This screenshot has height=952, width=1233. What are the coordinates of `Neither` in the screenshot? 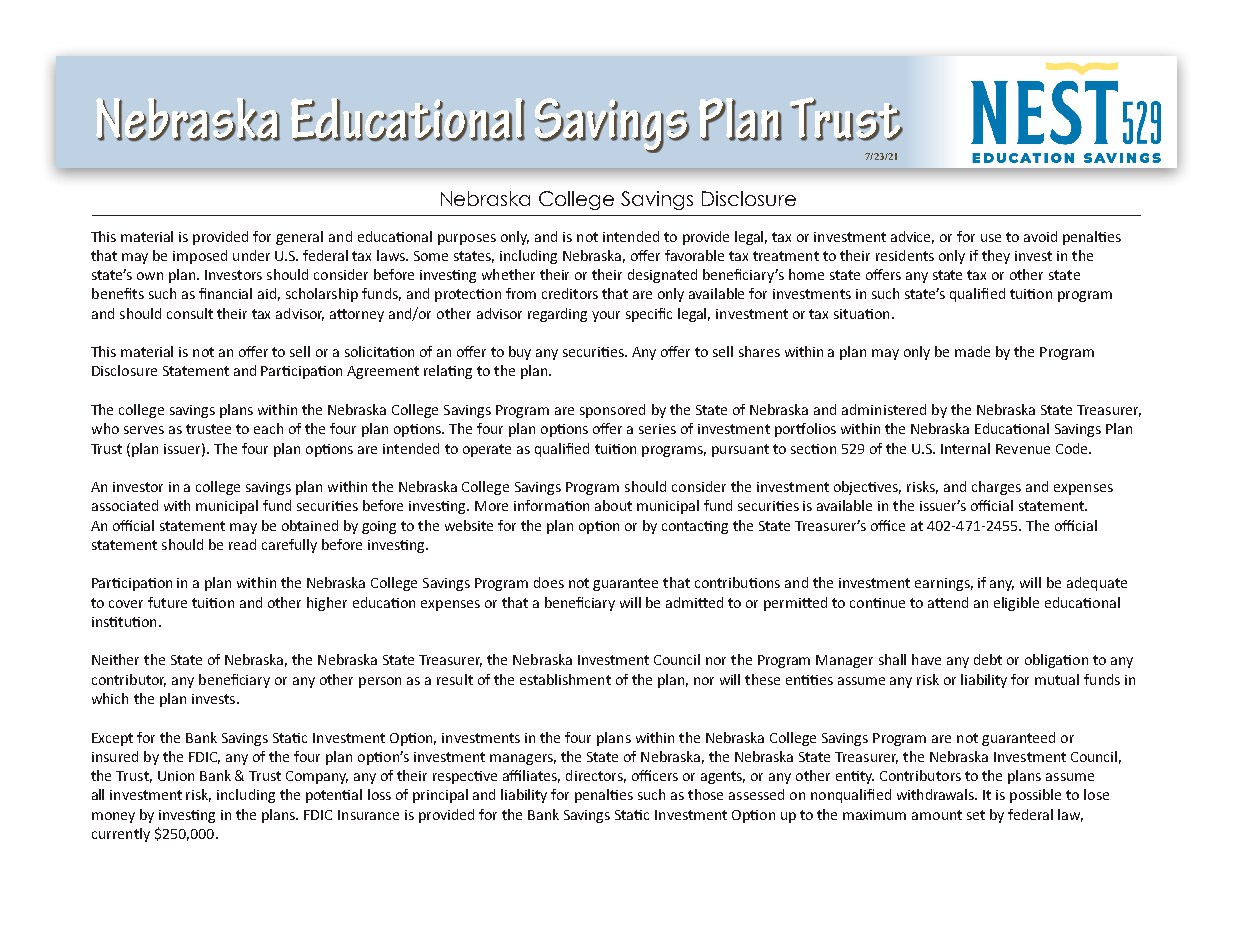 It's located at (115, 659).
